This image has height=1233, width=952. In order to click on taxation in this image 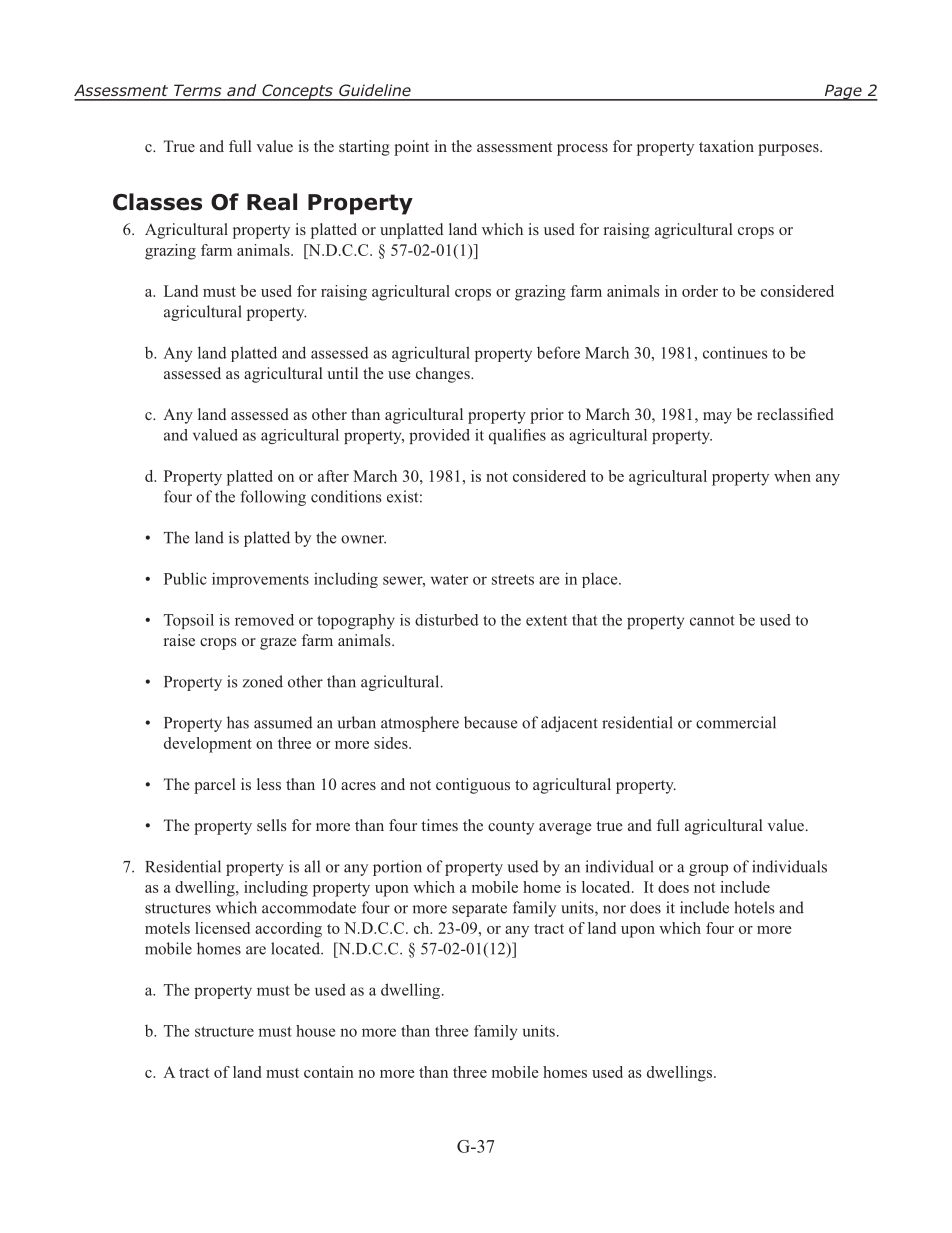, I will do `click(726, 146)`.
